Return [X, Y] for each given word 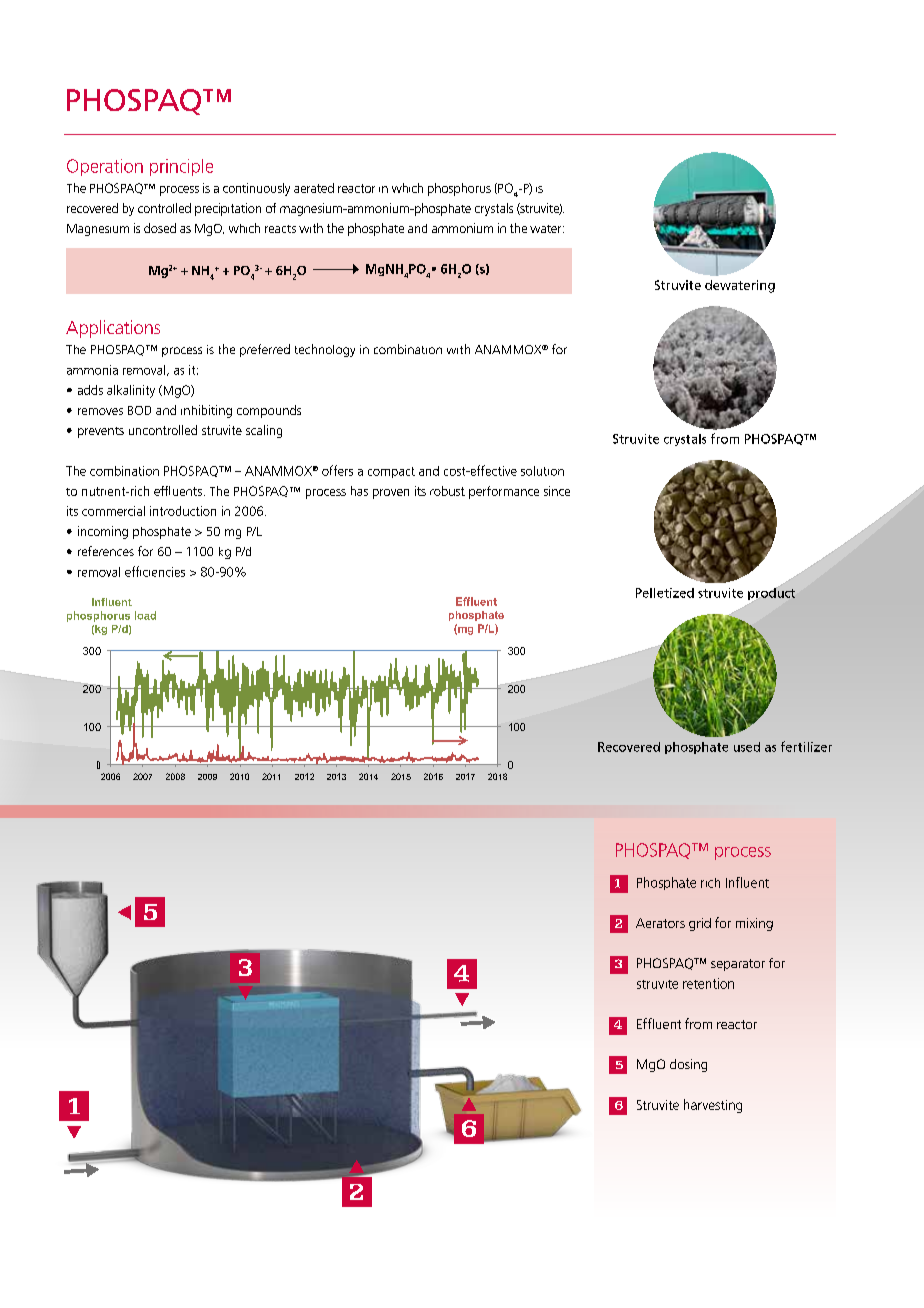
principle [181, 167]
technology [325, 350]
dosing [688, 1065]
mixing [754, 924]
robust [447, 491]
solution [542, 471]
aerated [314, 188]
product [771, 594]
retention [708, 983]
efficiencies [155, 571]
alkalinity [131, 391]
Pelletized [665, 593]
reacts [280, 229]
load [145, 615]
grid [700, 924]
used [747, 747]
